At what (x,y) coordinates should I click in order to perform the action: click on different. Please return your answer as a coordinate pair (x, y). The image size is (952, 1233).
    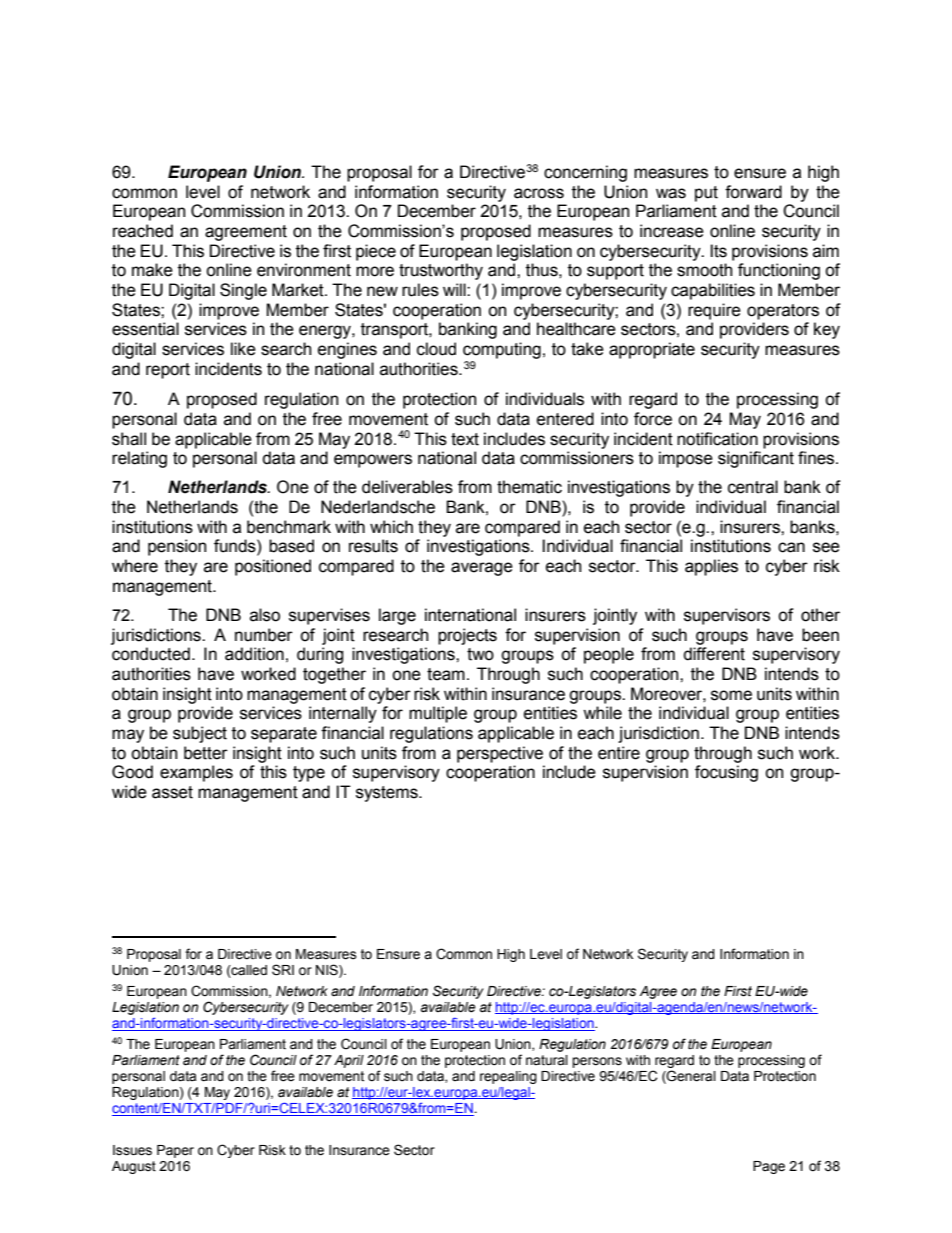
    Looking at the image, I should click on (714, 654).
